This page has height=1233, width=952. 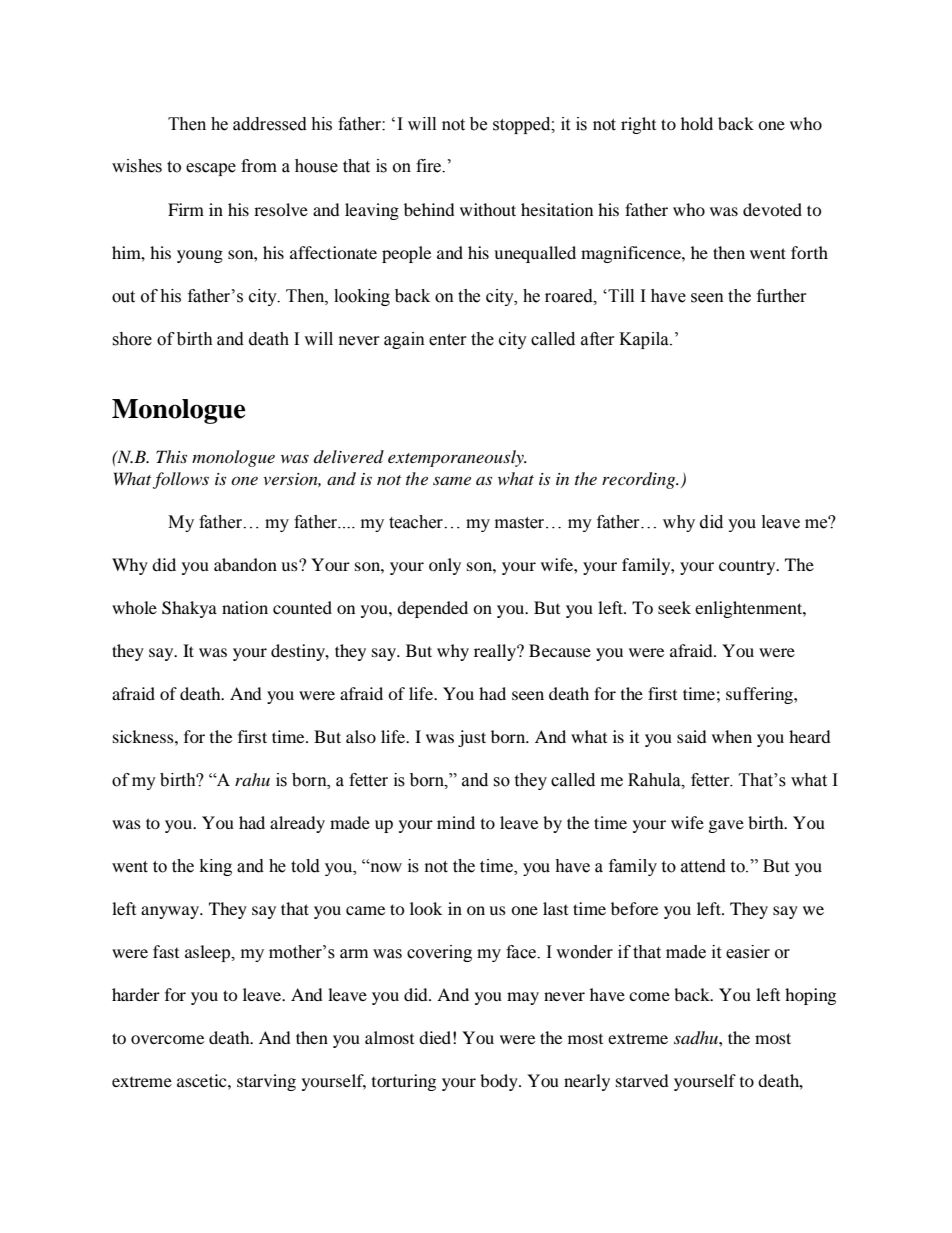 I want to click on starving, so click(x=266, y=1082).
